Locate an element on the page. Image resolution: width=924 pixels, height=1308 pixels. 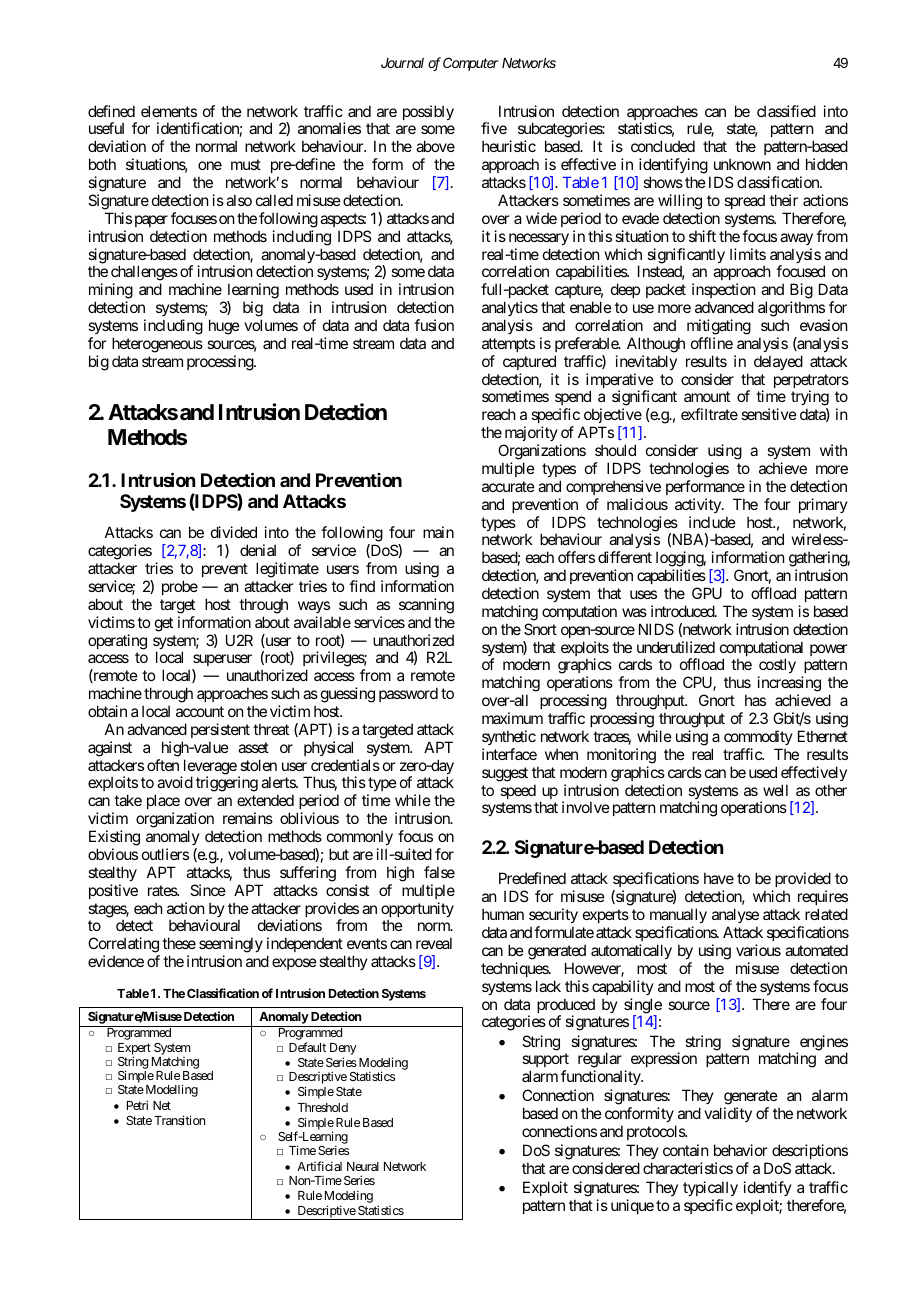
delayed is located at coordinates (778, 362).
